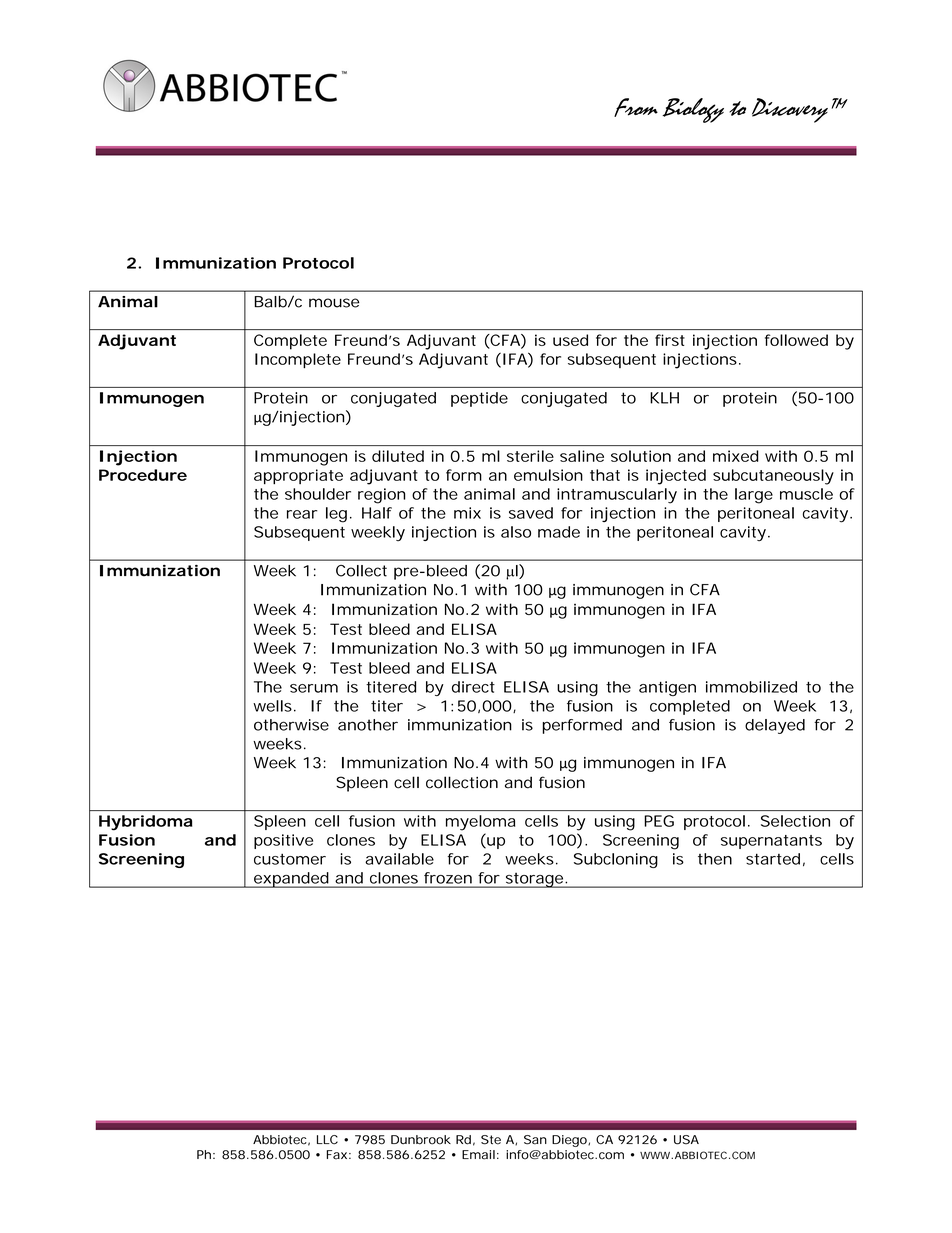 This image has height=1233, width=952. Describe the element at coordinates (670, 340) in the image. I see `first` at that location.
